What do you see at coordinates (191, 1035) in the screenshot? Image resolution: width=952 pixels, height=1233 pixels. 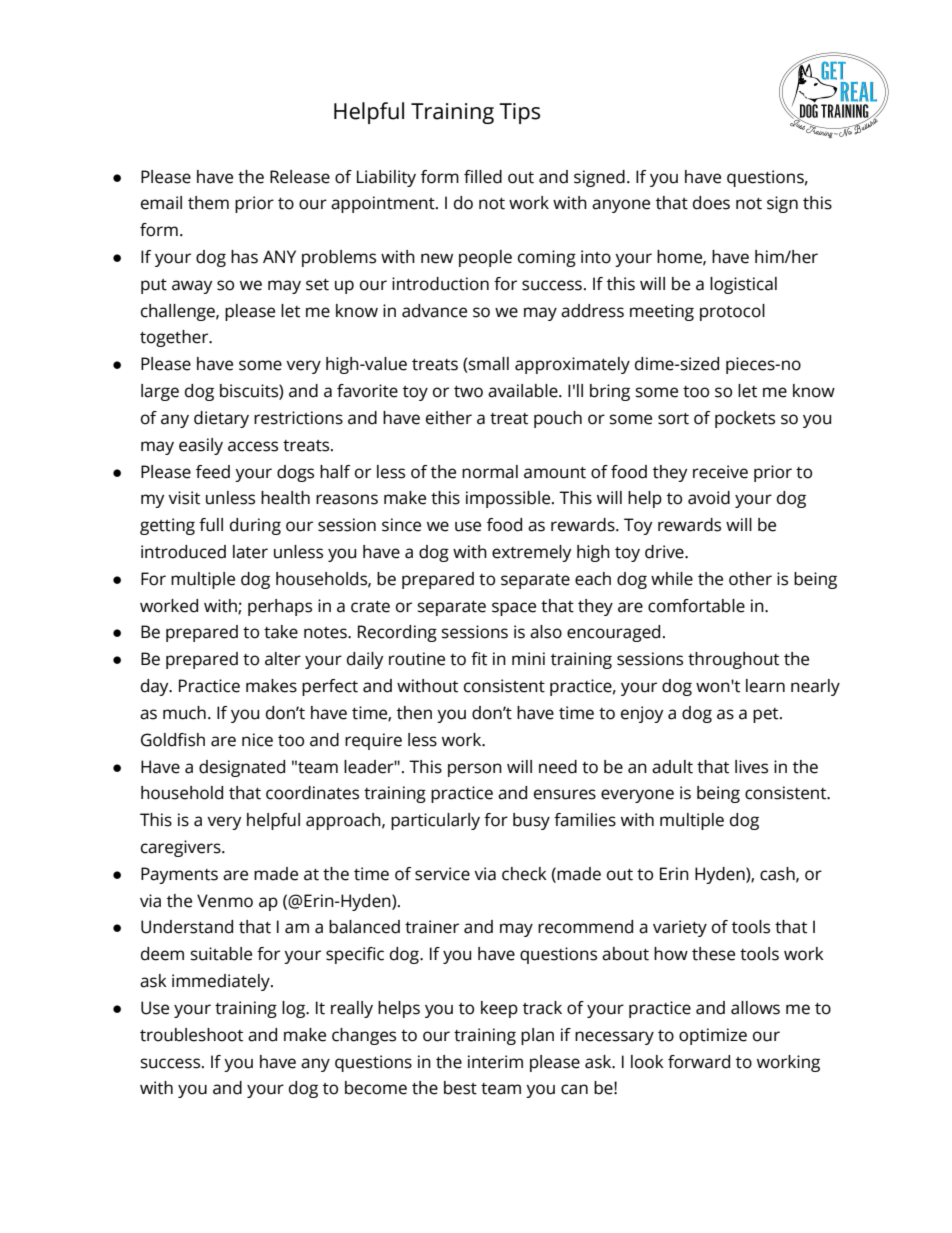 I see `troubleshoot` at bounding box center [191, 1035].
